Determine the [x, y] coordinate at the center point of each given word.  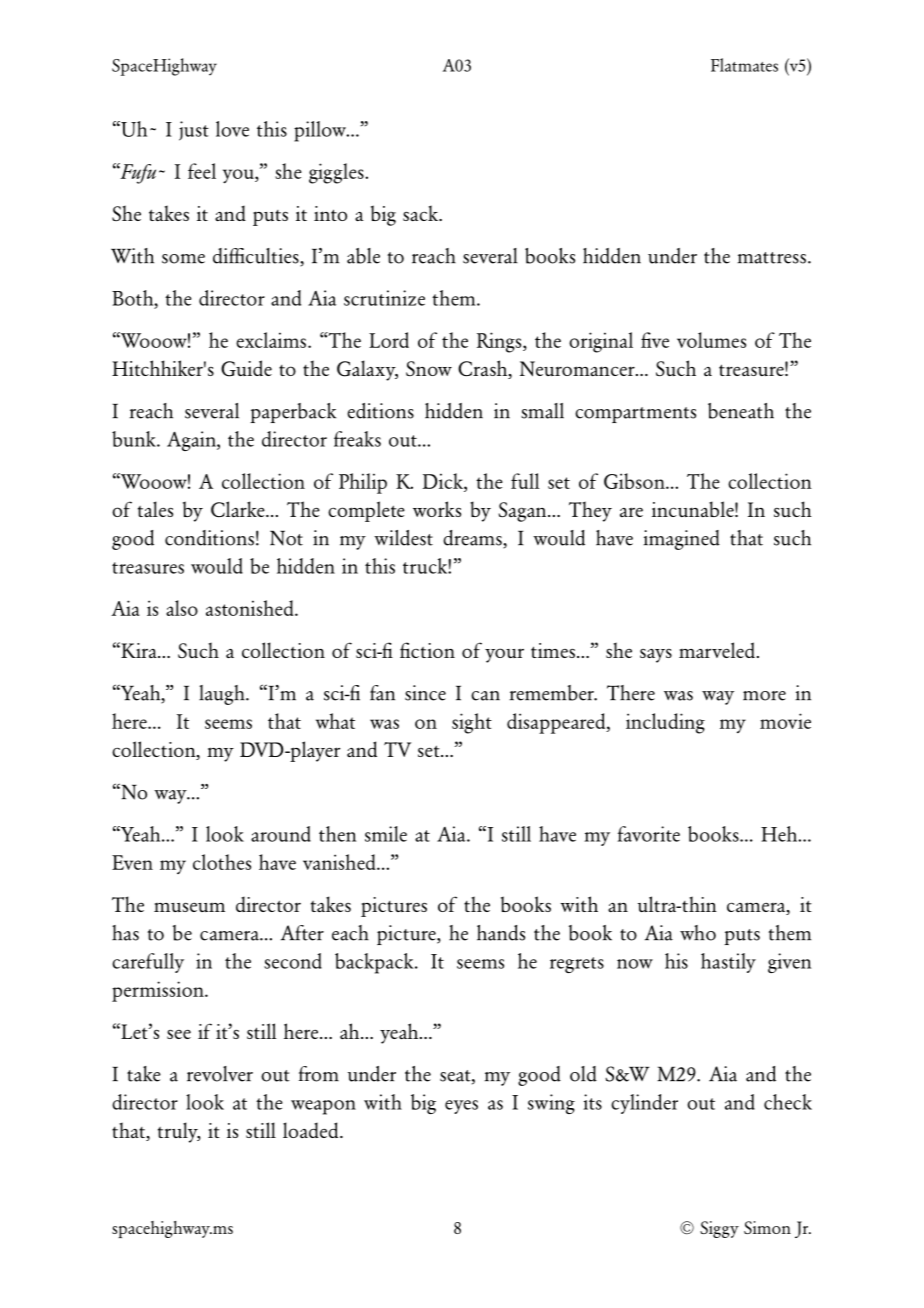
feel [202, 171]
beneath [741, 411]
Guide [246, 368]
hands [501, 933]
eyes [461, 1107]
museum [189, 907]
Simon [767, 1227]
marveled [717, 650]
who [698, 933]
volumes [711, 340]
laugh [223, 695]
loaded [312, 1130]
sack [421, 213]
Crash [484, 369]
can [485, 696]
